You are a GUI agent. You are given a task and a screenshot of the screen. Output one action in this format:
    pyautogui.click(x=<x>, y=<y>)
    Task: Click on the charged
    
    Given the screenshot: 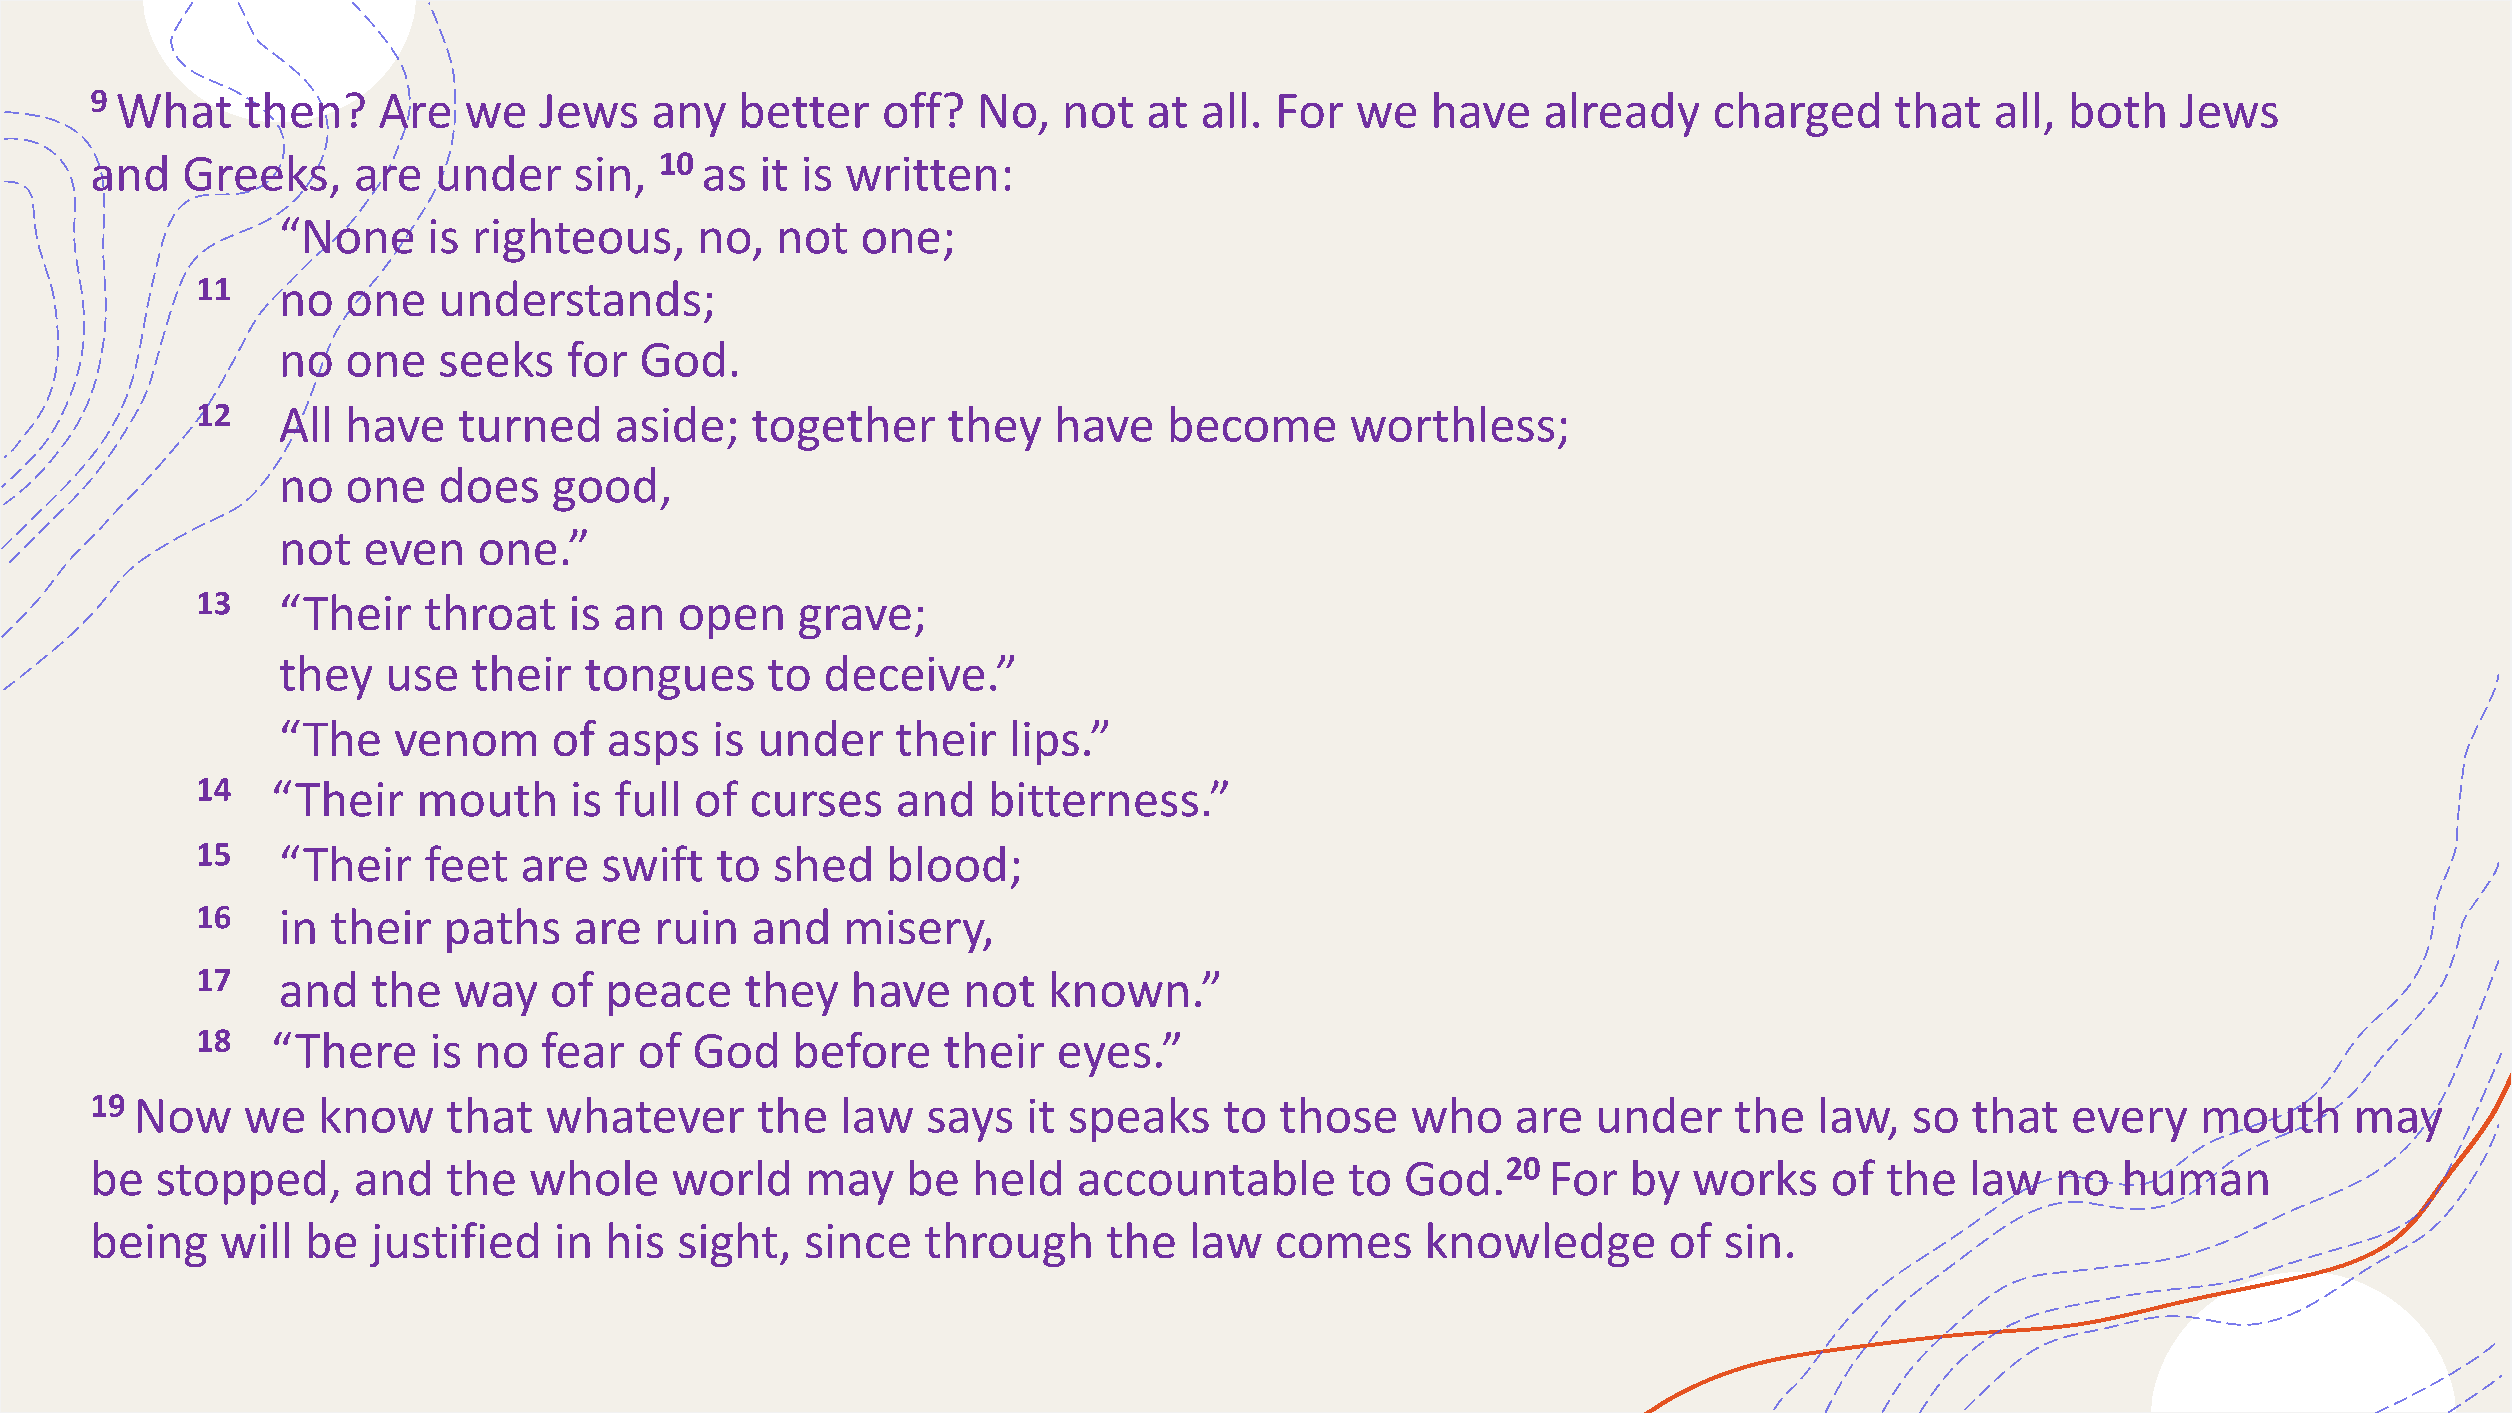 What is the action you would take?
    pyautogui.click(x=1797, y=114)
